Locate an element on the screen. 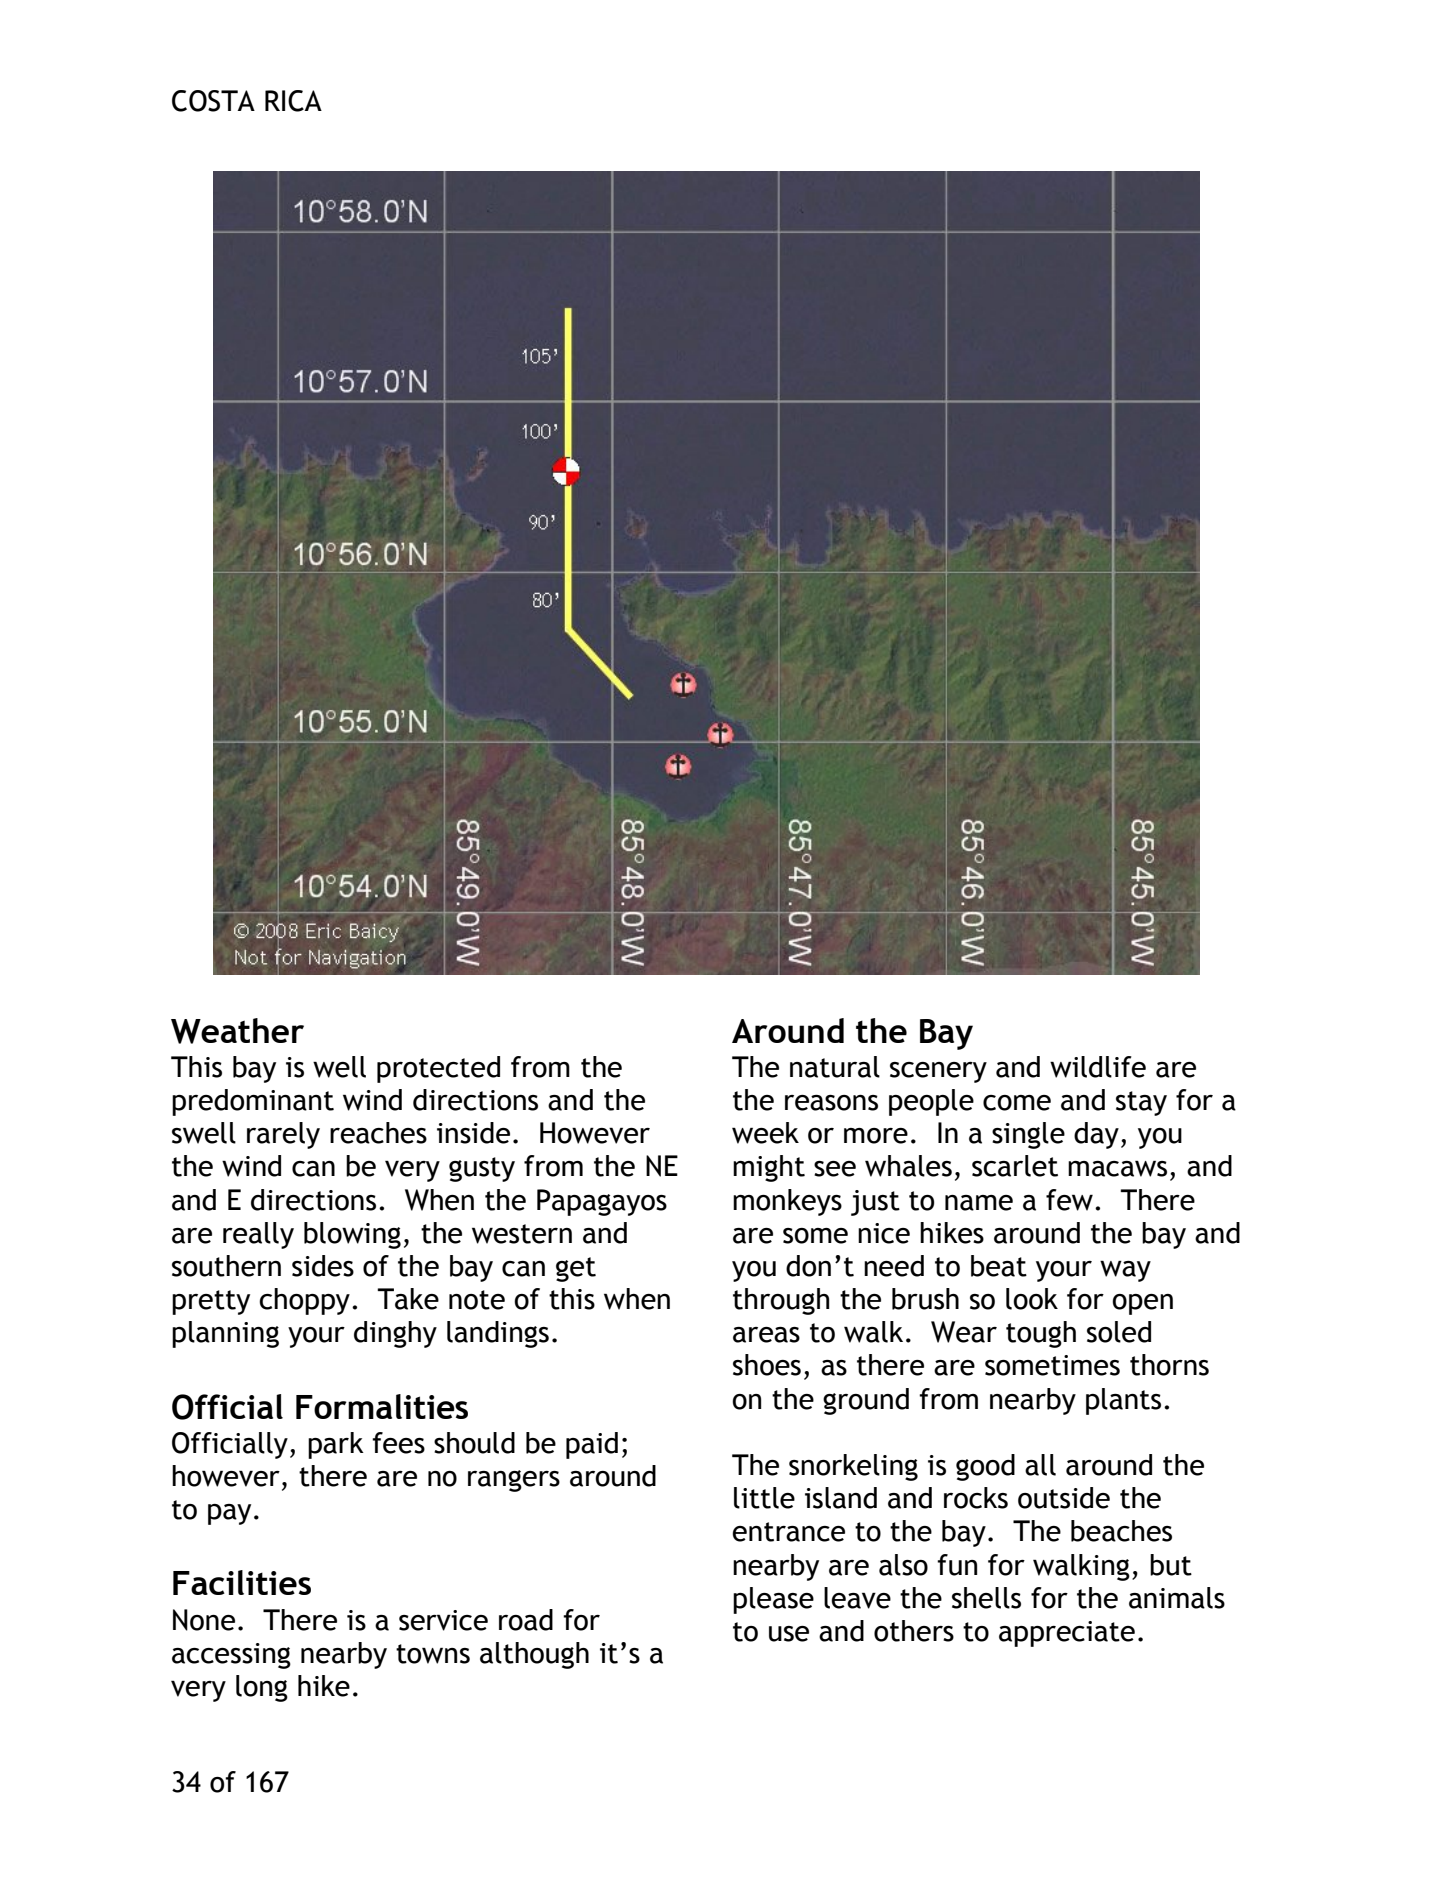 The width and height of the screenshot is (1456, 1885). long is located at coordinates (262, 1688).
